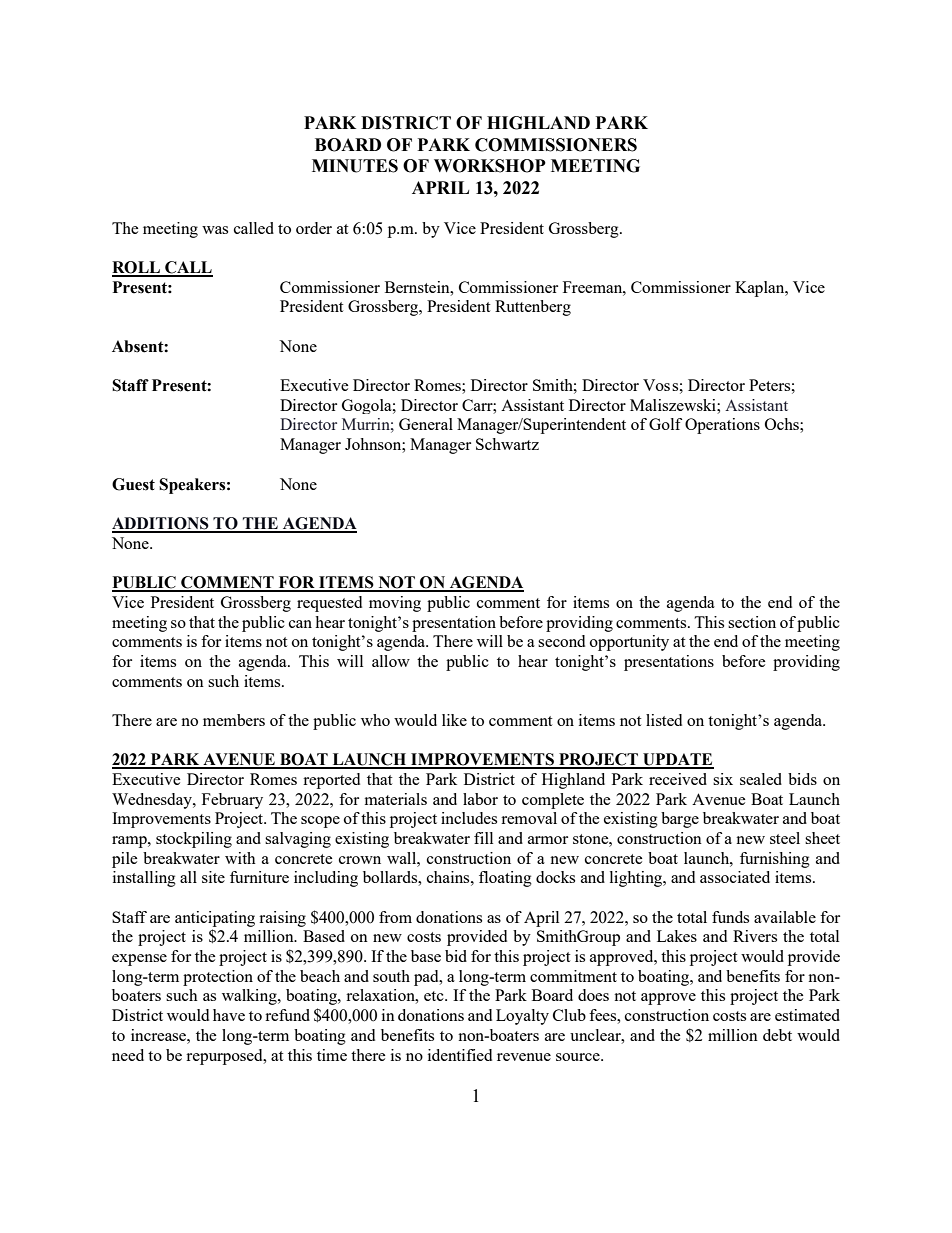 The width and height of the page is (952, 1233). Describe the element at coordinates (194, 840) in the page. I see `stockpiling` at that location.
